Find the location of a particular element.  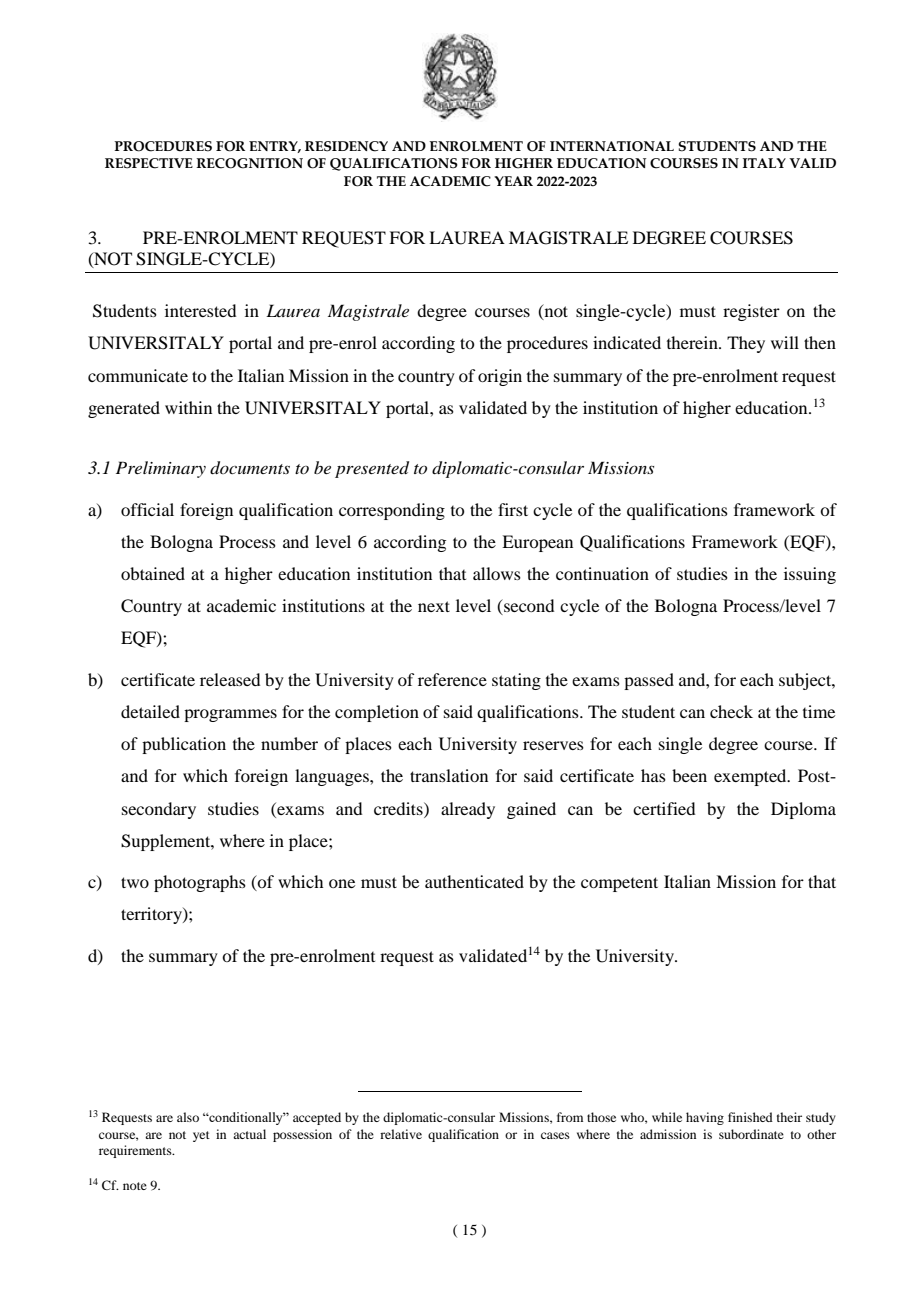

INTERNATIONAL is located at coordinates (612, 146).
